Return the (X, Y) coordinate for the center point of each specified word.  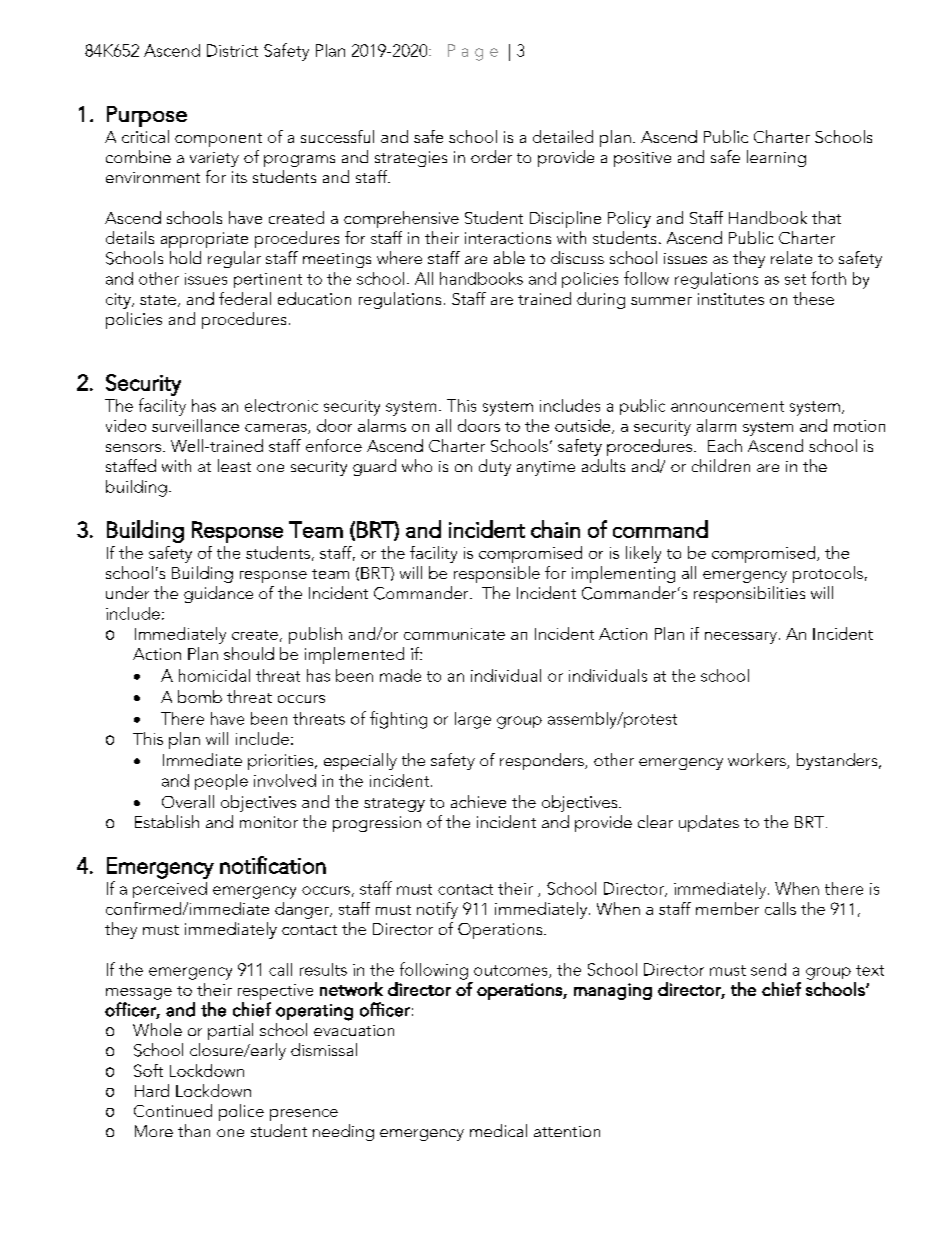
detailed (563, 136)
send (768, 969)
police (241, 1112)
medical (498, 1130)
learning (776, 158)
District (232, 50)
